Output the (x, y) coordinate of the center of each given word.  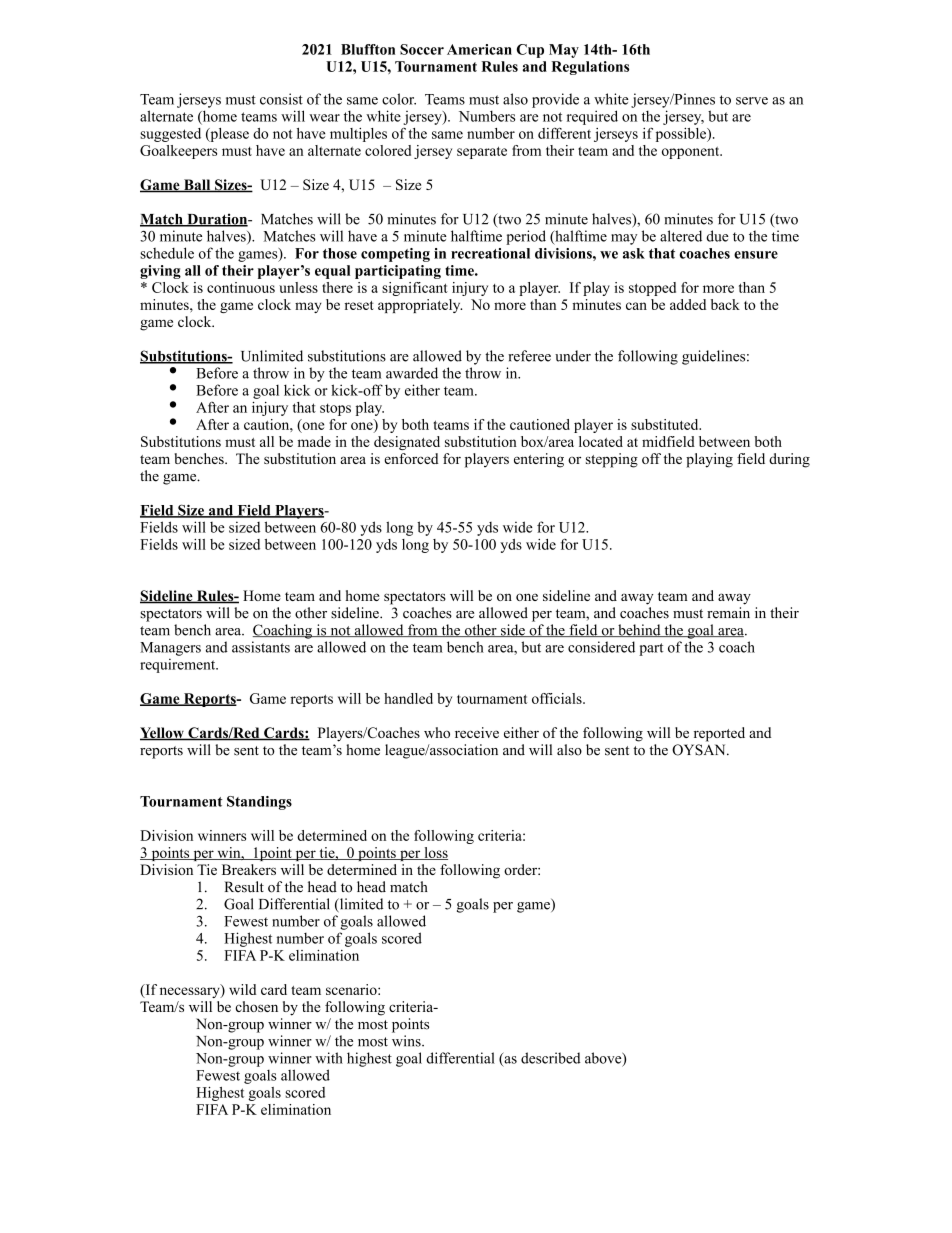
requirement (179, 665)
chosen (256, 1006)
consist (281, 99)
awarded (412, 373)
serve (752, 101)
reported (719, 734)
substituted (666, 424)
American (479, 49)
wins (407, 1041)
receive (477, 732)
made (314, 441)
